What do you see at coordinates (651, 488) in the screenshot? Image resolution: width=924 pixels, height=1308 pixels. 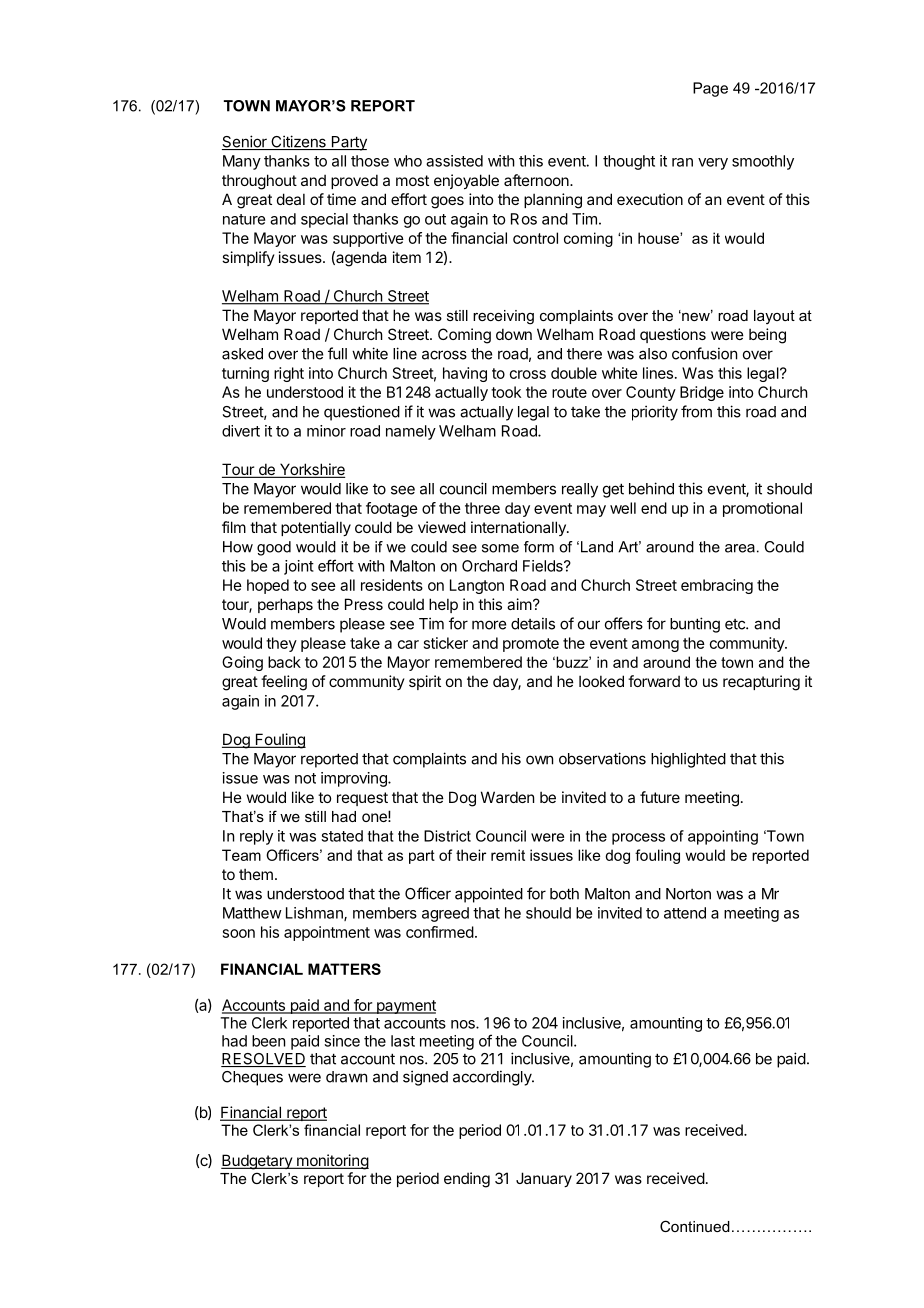 I see `behind` at bounding box center [651, 488].
